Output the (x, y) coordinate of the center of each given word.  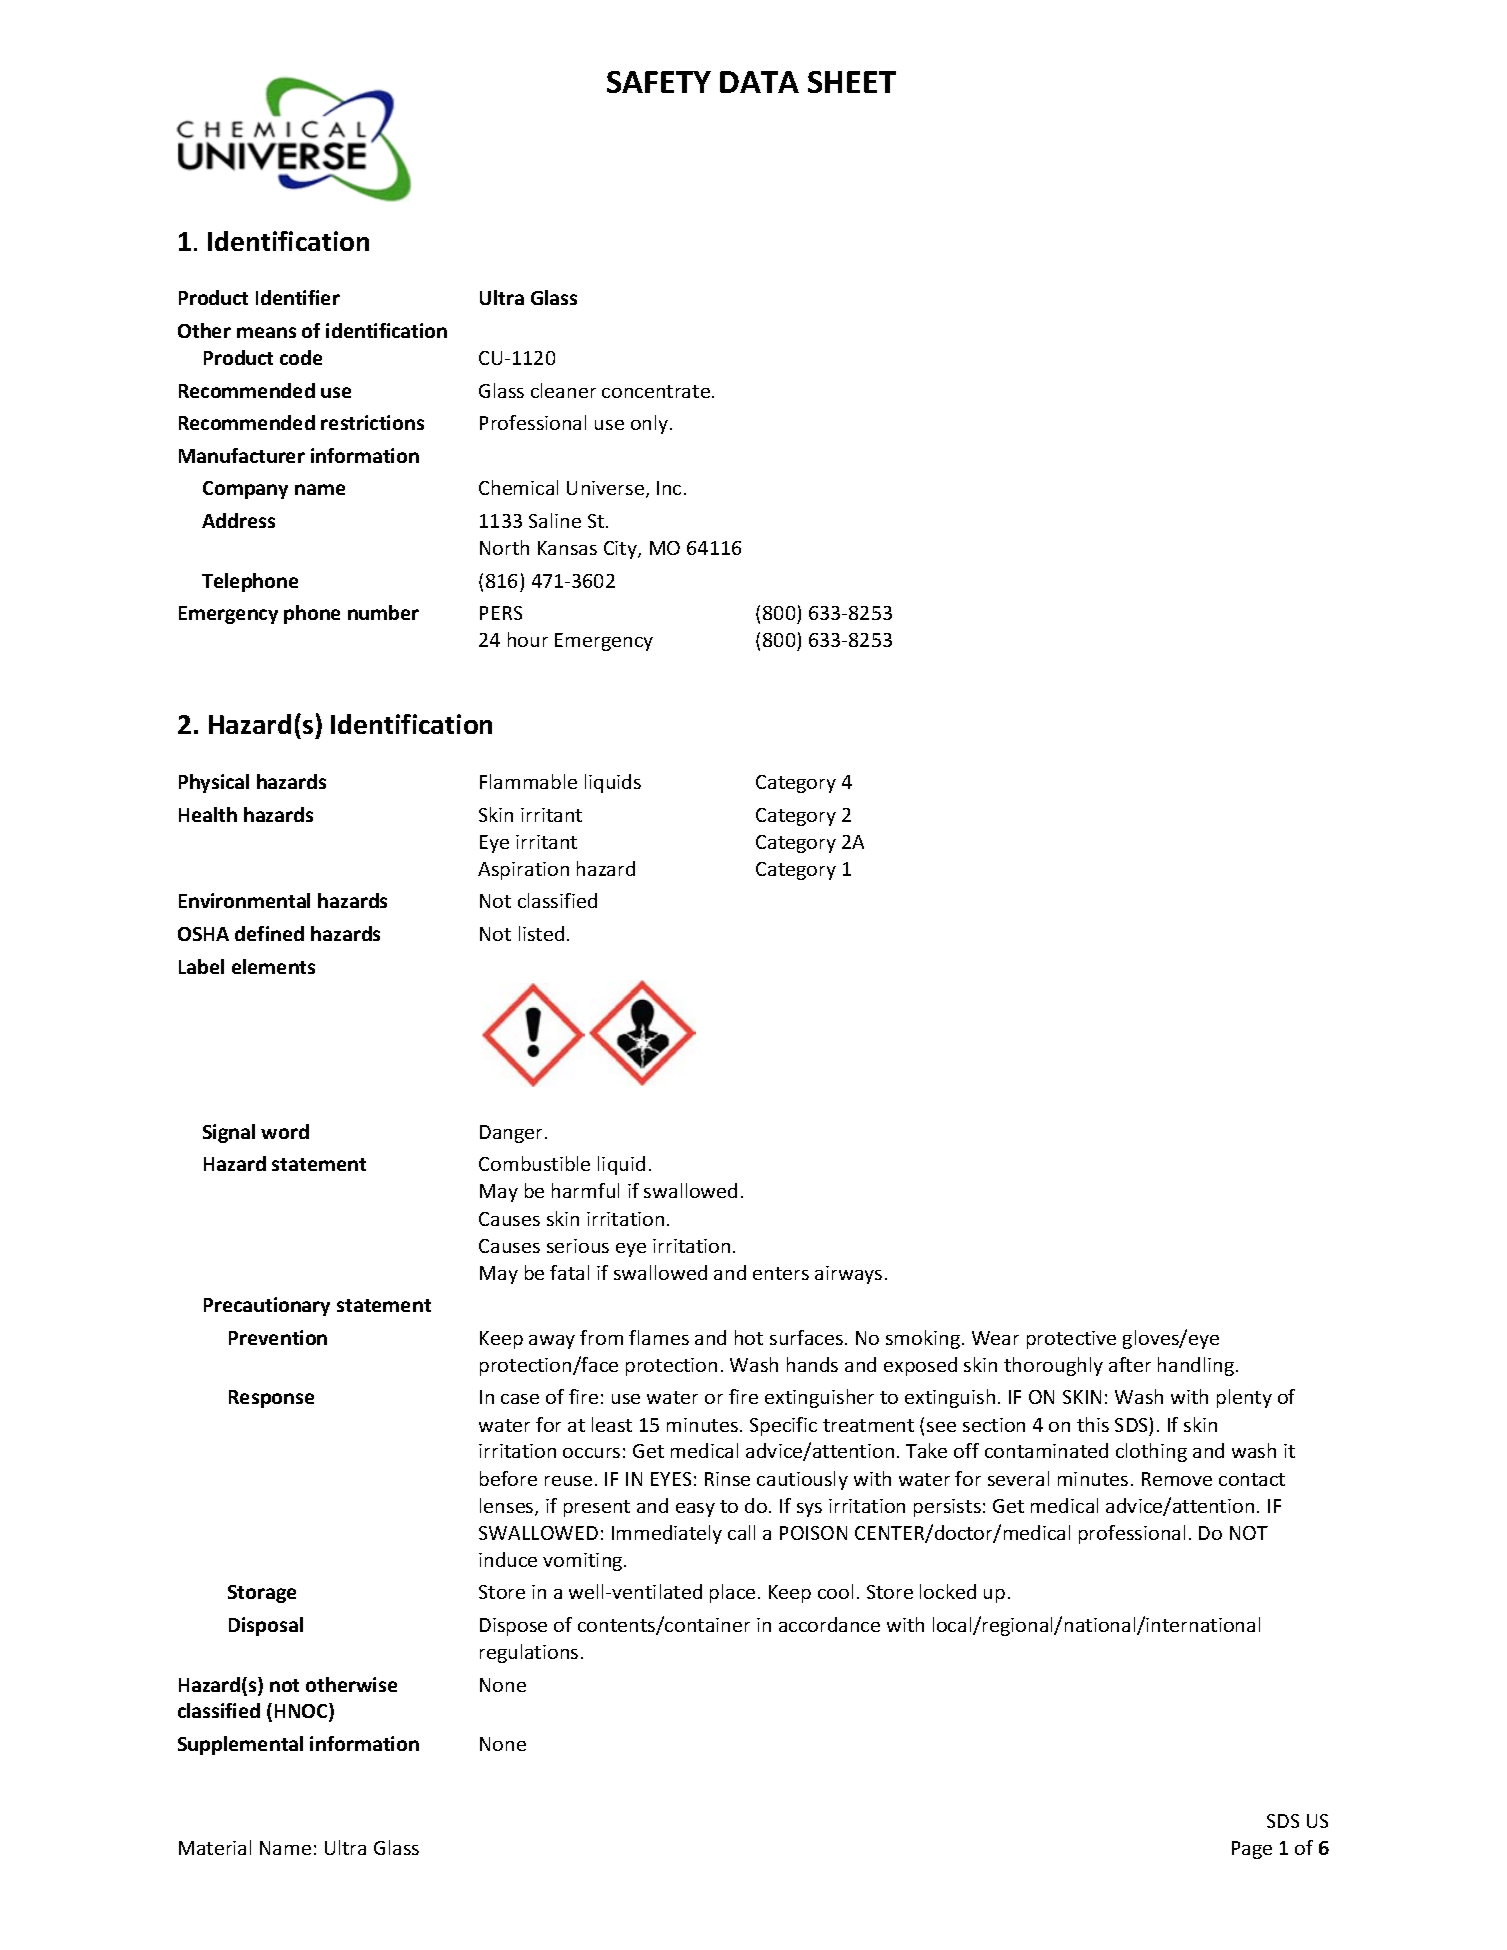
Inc (669, 488)
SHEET (852, 82)
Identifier (298, 297)
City (621, 550)
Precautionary (267, 1306)
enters (781, 1273)
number (383, 612)
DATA (759, 82)
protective (1071, 1340)
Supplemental (240, 1745)
